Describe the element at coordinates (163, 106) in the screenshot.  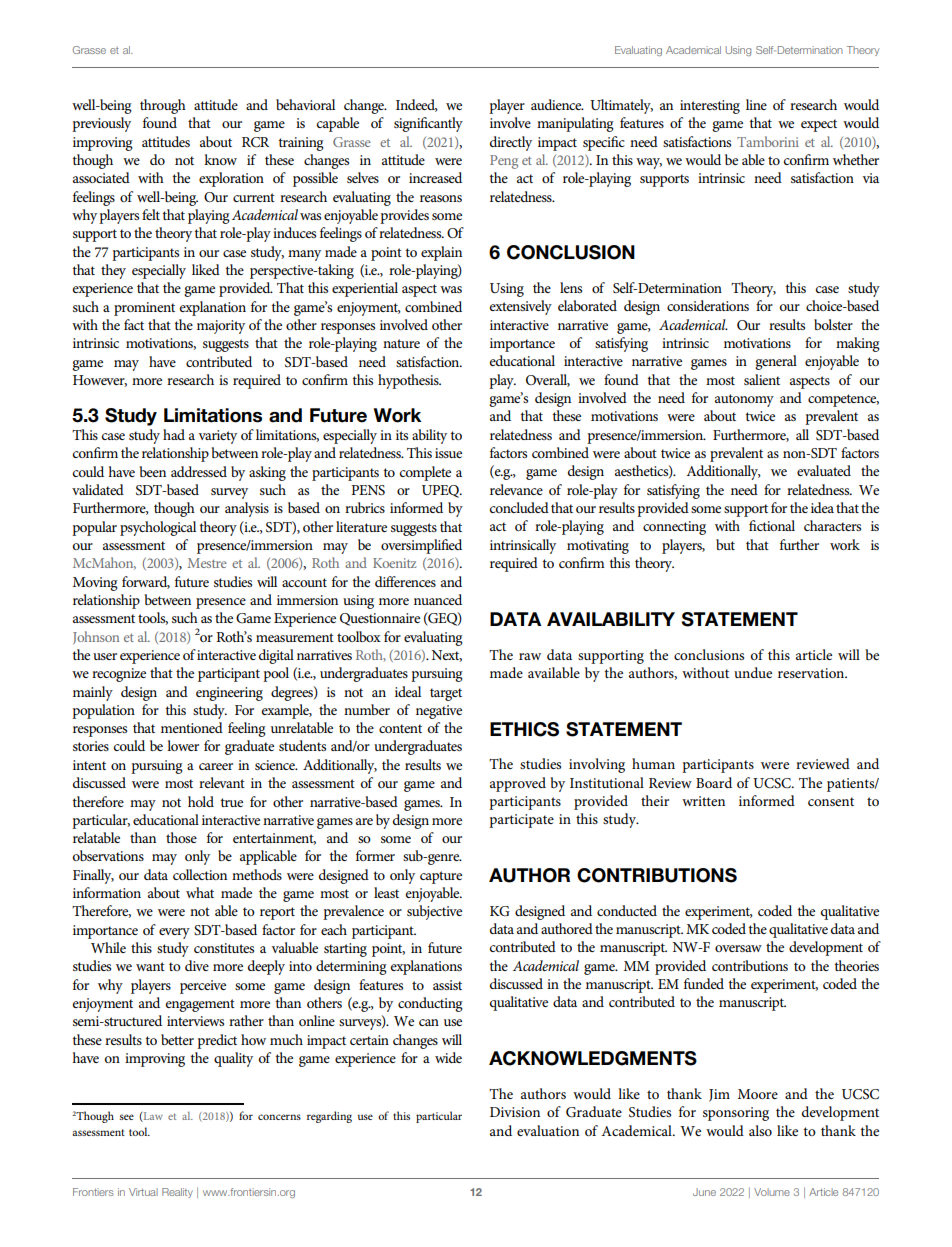
I see `through` at that location.
